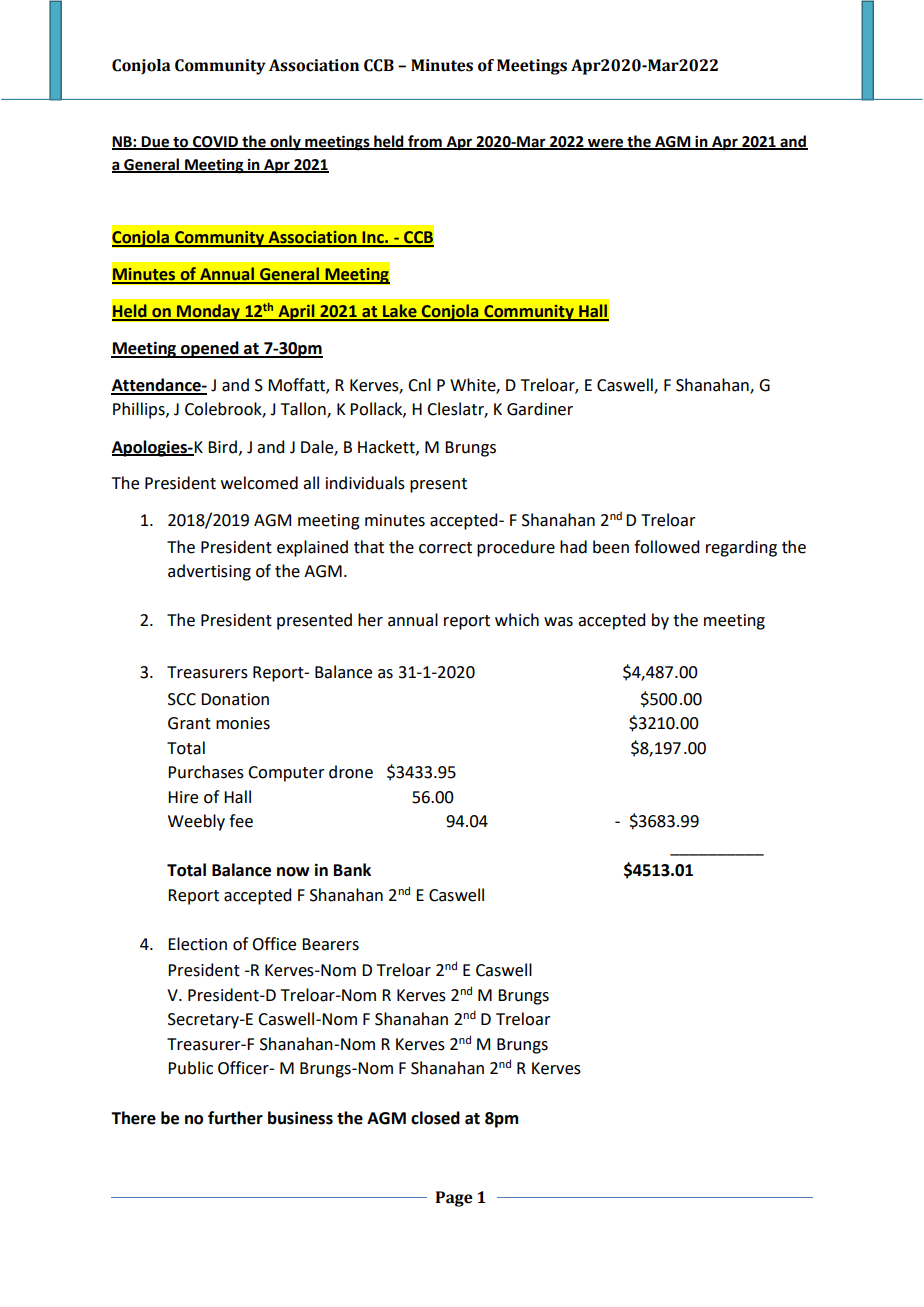 The height and width of the screenshot is (1307, 924). What do you see at coordinates (517, 620) in the screenshot?
I see `which` at bounding box center [517, 620].
